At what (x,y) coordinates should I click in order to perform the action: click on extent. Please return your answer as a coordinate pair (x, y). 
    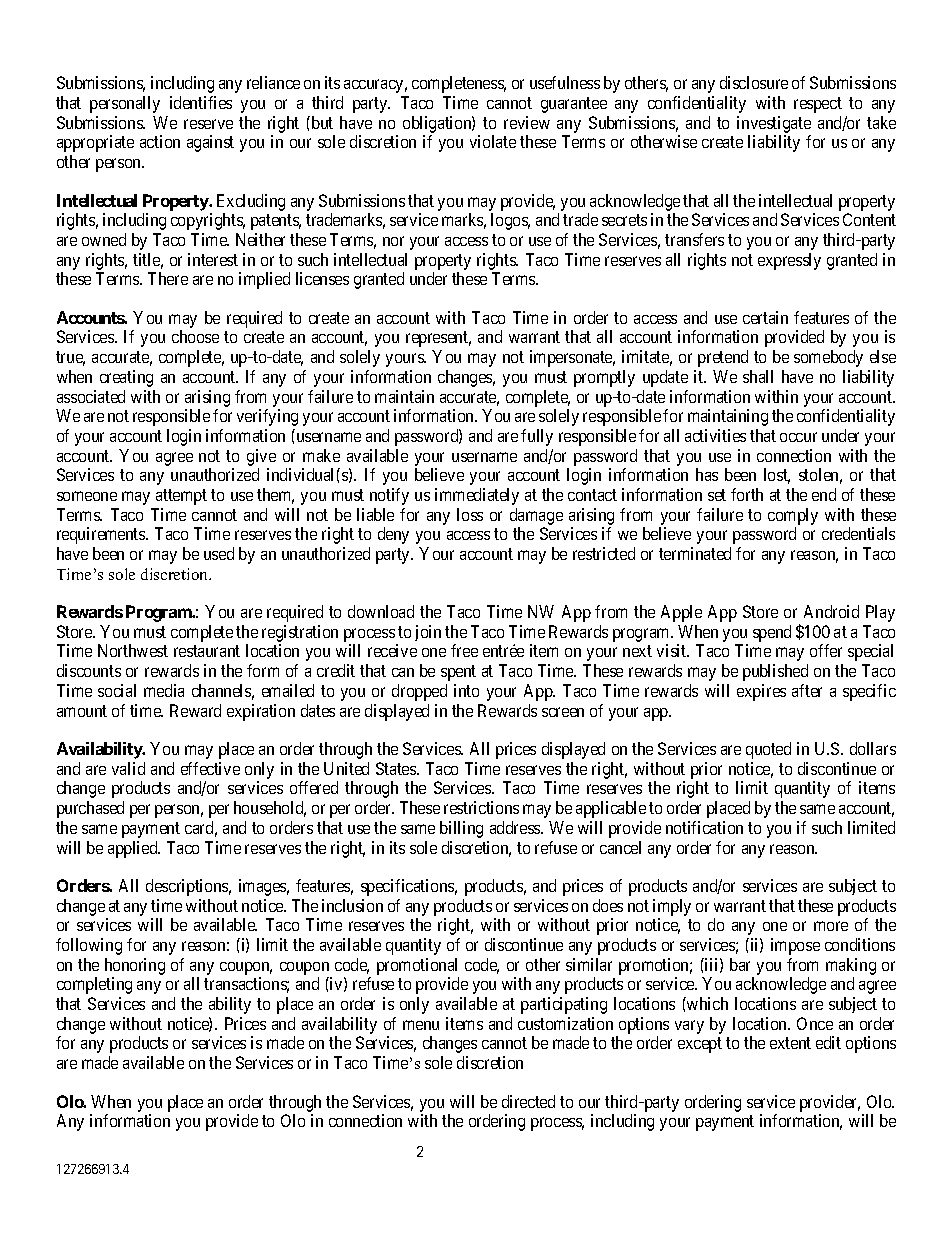
    Looking at the image, I should click on (790, 1043).
